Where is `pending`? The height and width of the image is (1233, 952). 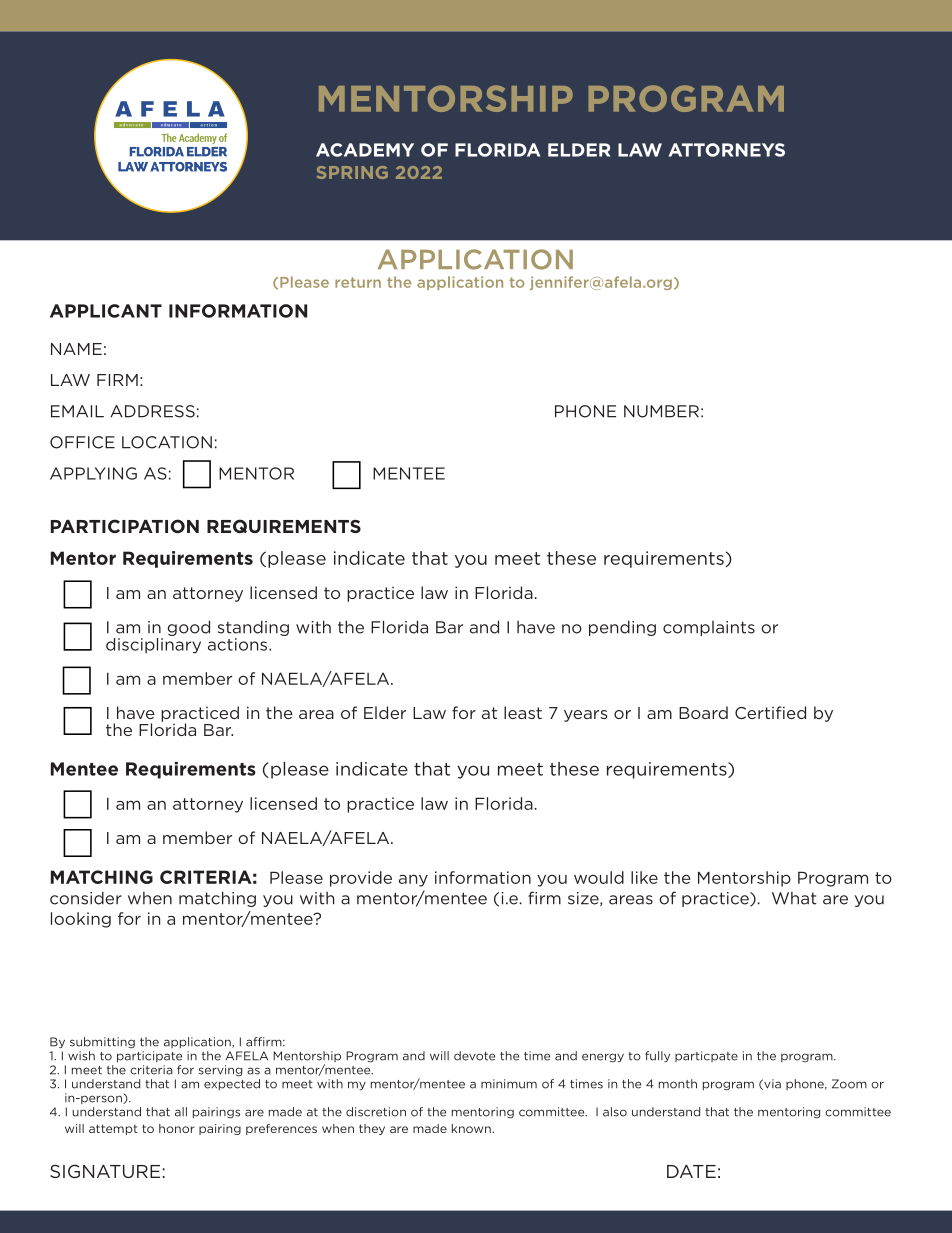 pending is located at coordinates (622, 628).
